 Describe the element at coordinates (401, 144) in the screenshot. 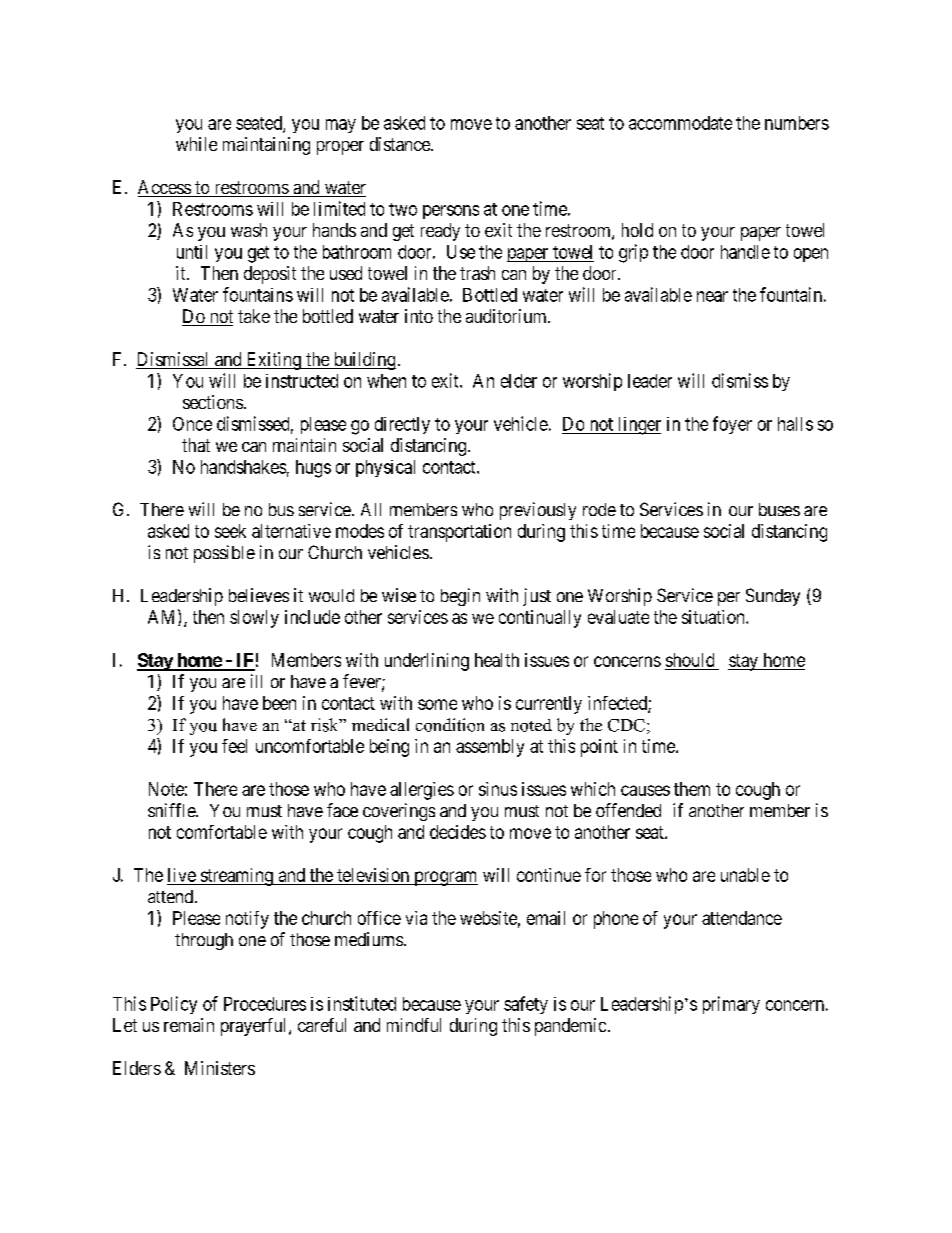

I see `distance` at that location.
